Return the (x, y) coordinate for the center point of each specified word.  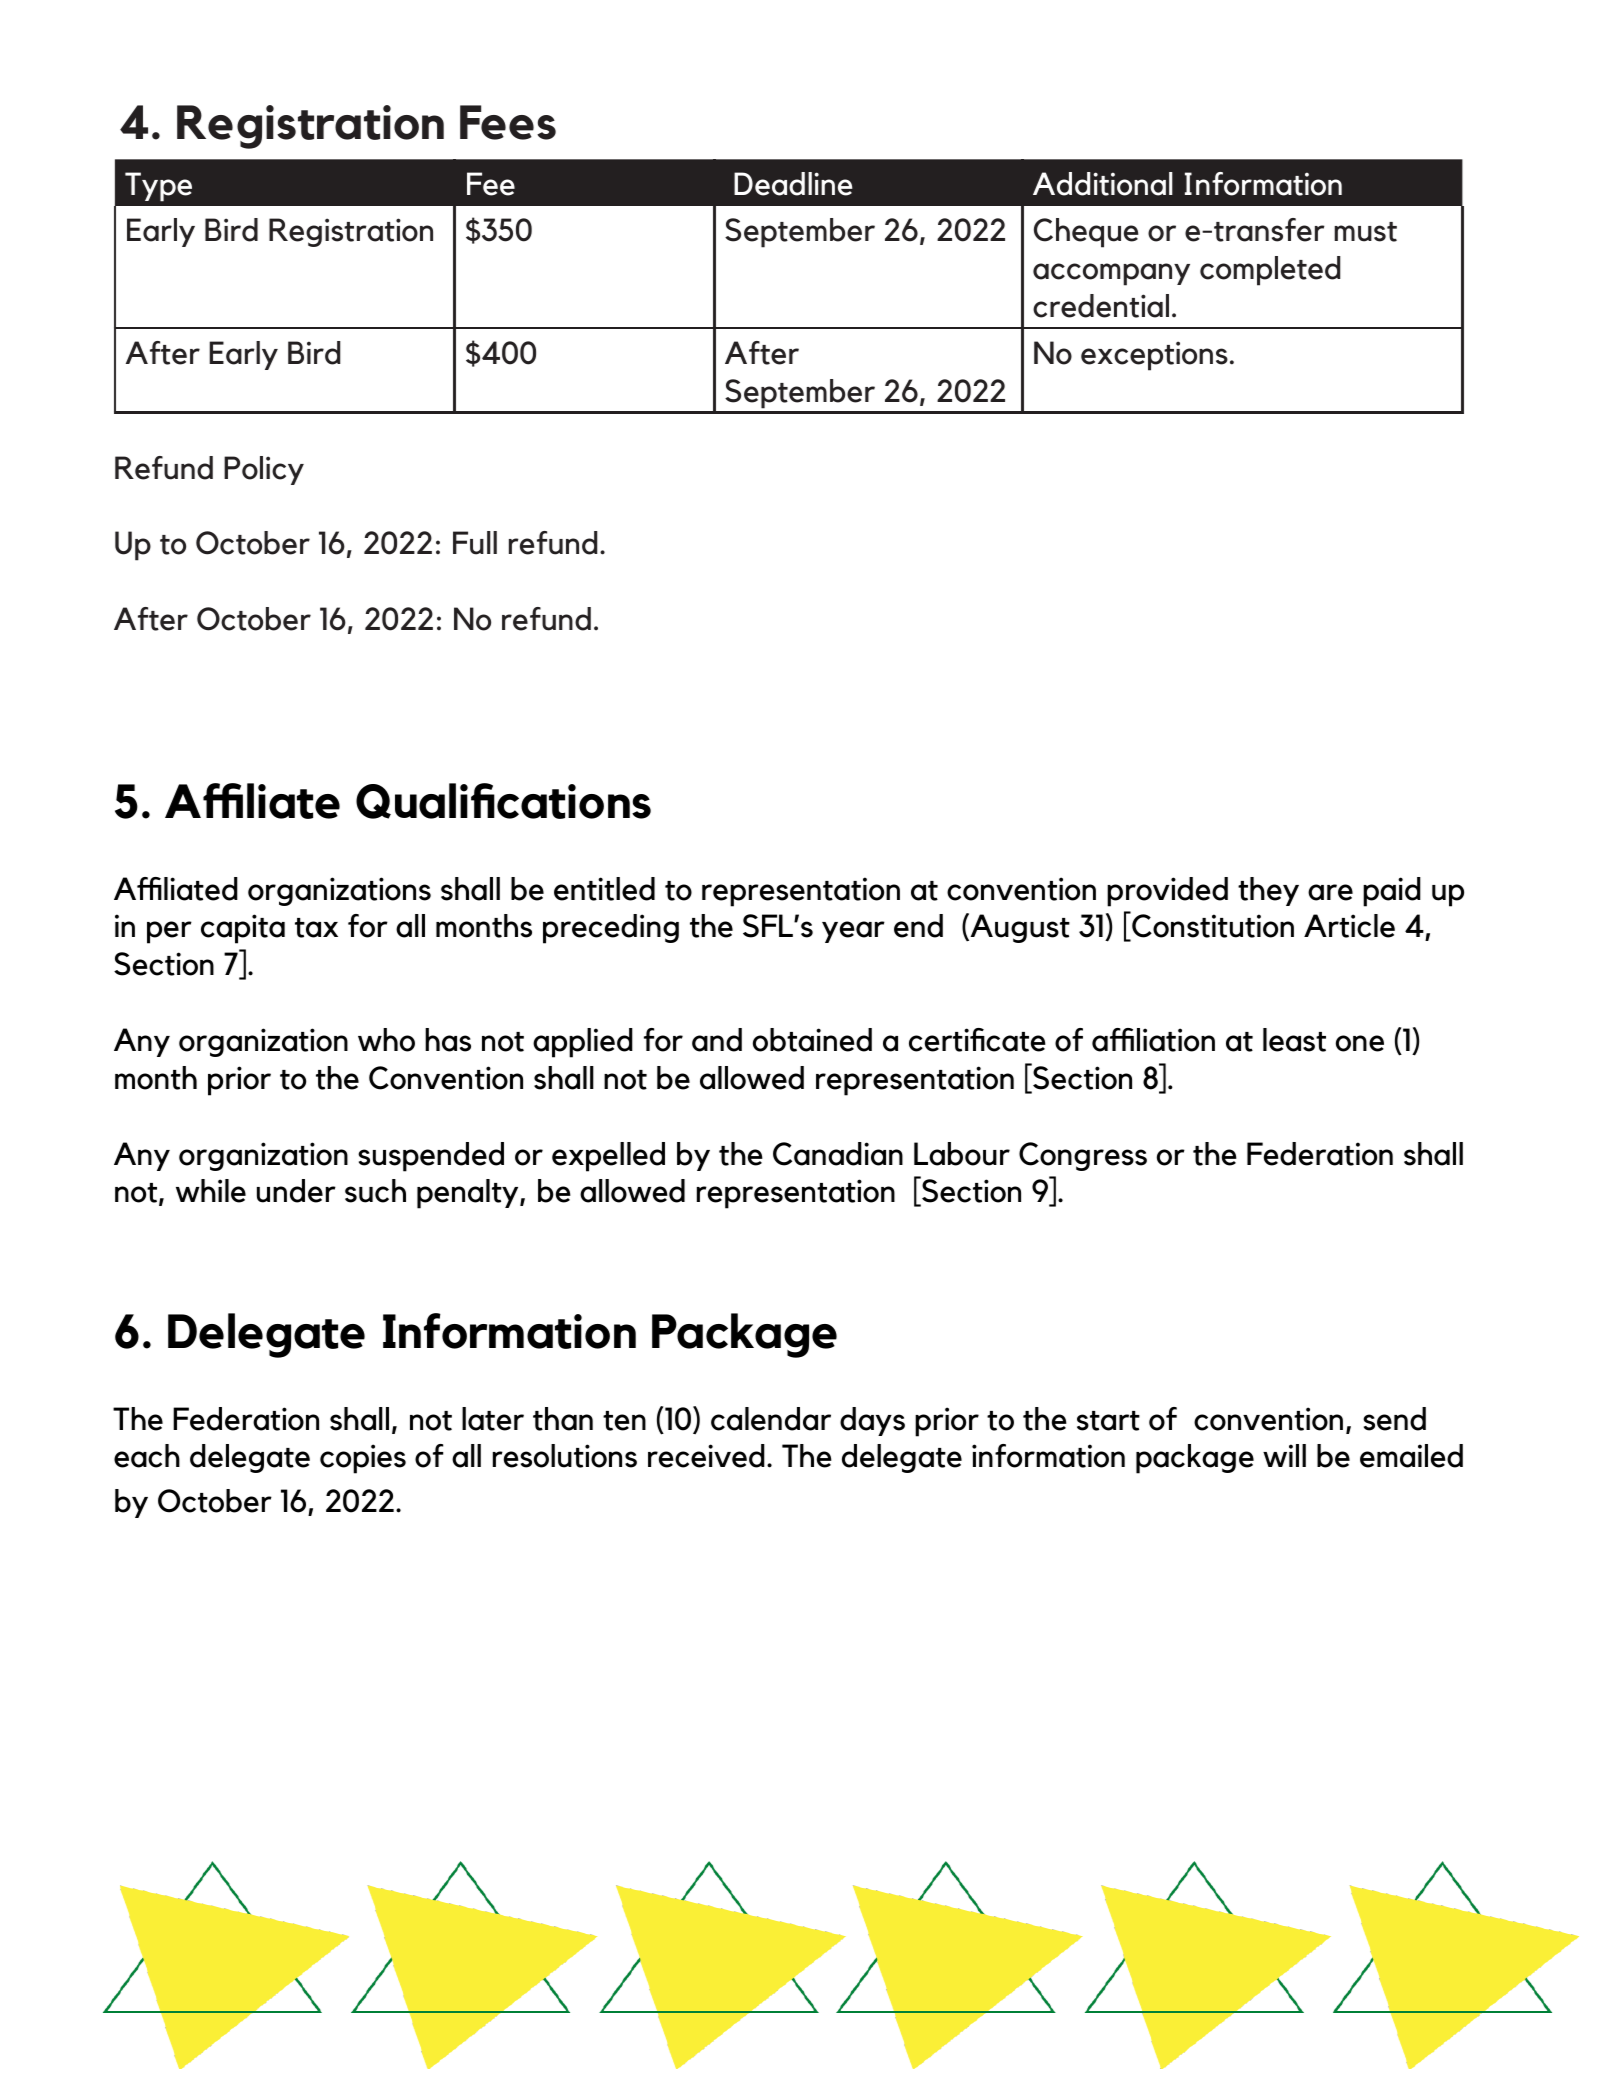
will (1284, 1455)
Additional (1103, 184)
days (872, 1421)
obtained (812, 1040)
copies (363, 1459)
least (1294, 1040)
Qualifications (503, 801)
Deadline (793, 184)
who (386, 1040)
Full (475, 543)
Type (158, 187)
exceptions (1154, 356)
